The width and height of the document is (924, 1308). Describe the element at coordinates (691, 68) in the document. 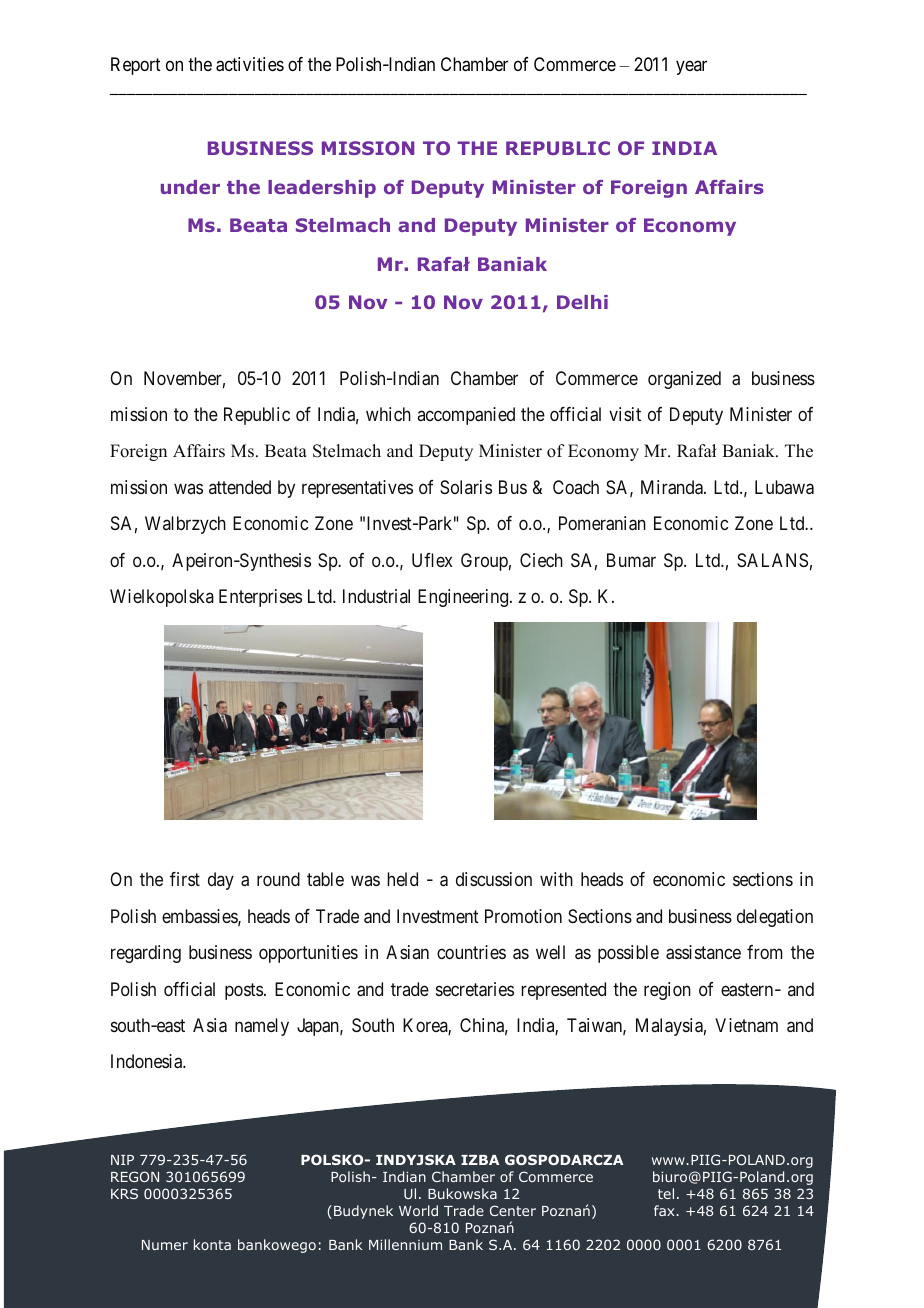

I see `year` at that location.
